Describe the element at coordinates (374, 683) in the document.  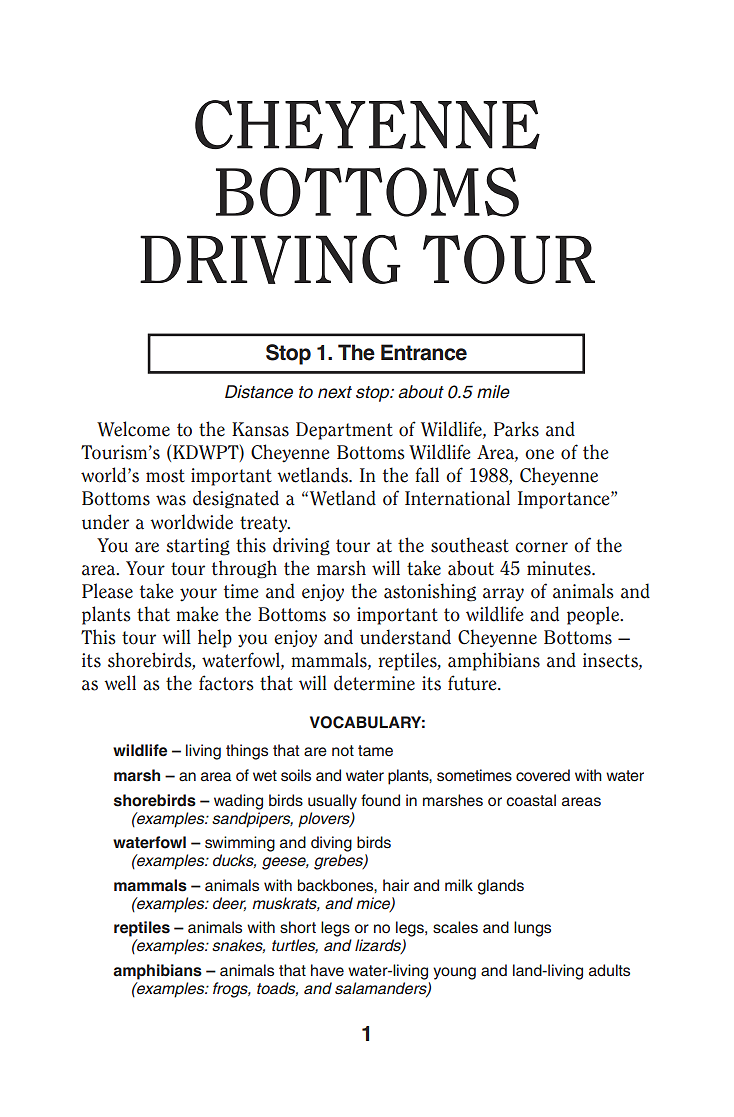
I see `determine` at that location.
